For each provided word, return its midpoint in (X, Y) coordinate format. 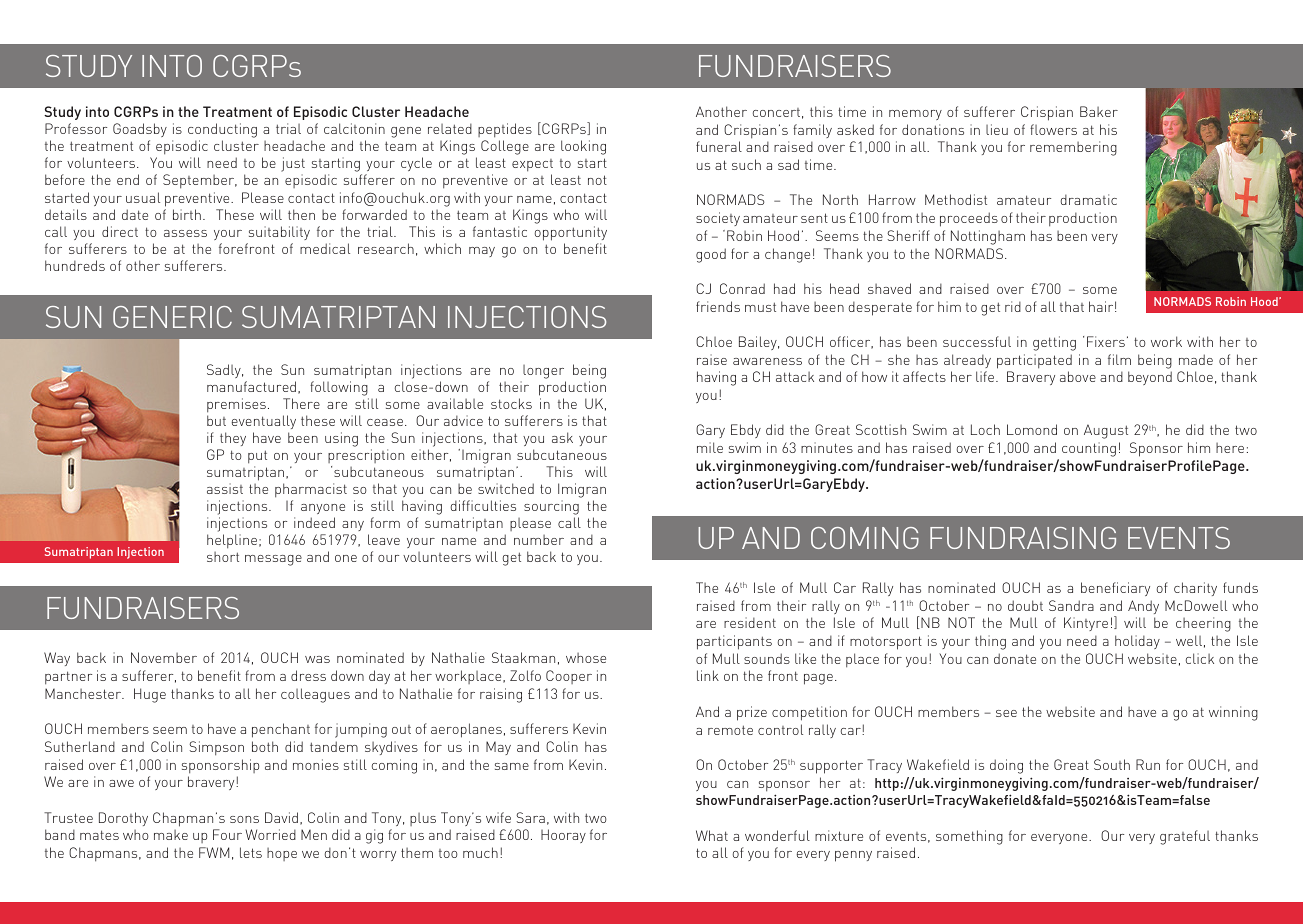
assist (225, 488)
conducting (222, 130)
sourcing (551, 509)
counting (1089, 449)
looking (583, 147)
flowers (1053, 129)
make (171, 835)
